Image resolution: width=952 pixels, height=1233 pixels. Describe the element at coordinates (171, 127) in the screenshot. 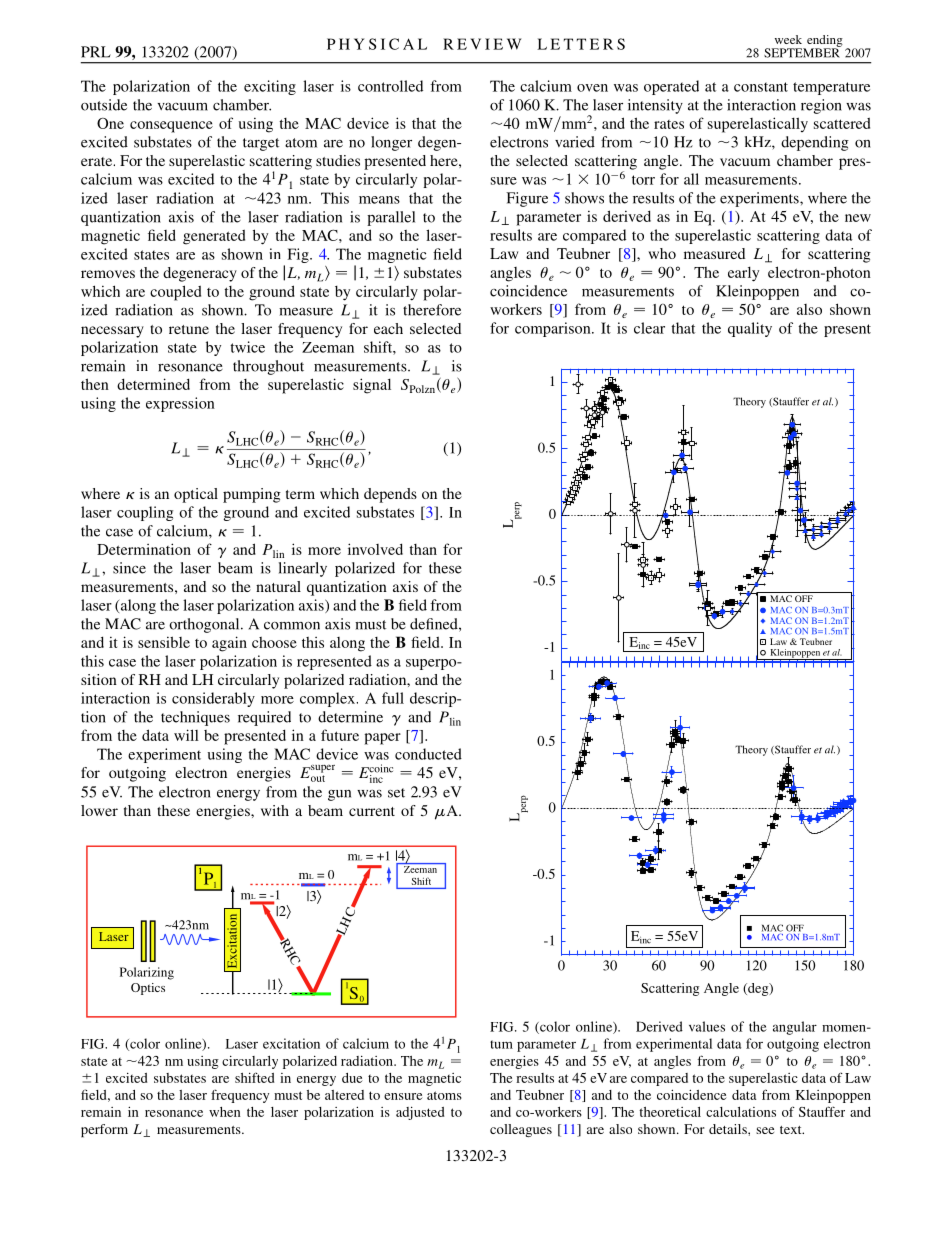

I see `consequence` at that location.
